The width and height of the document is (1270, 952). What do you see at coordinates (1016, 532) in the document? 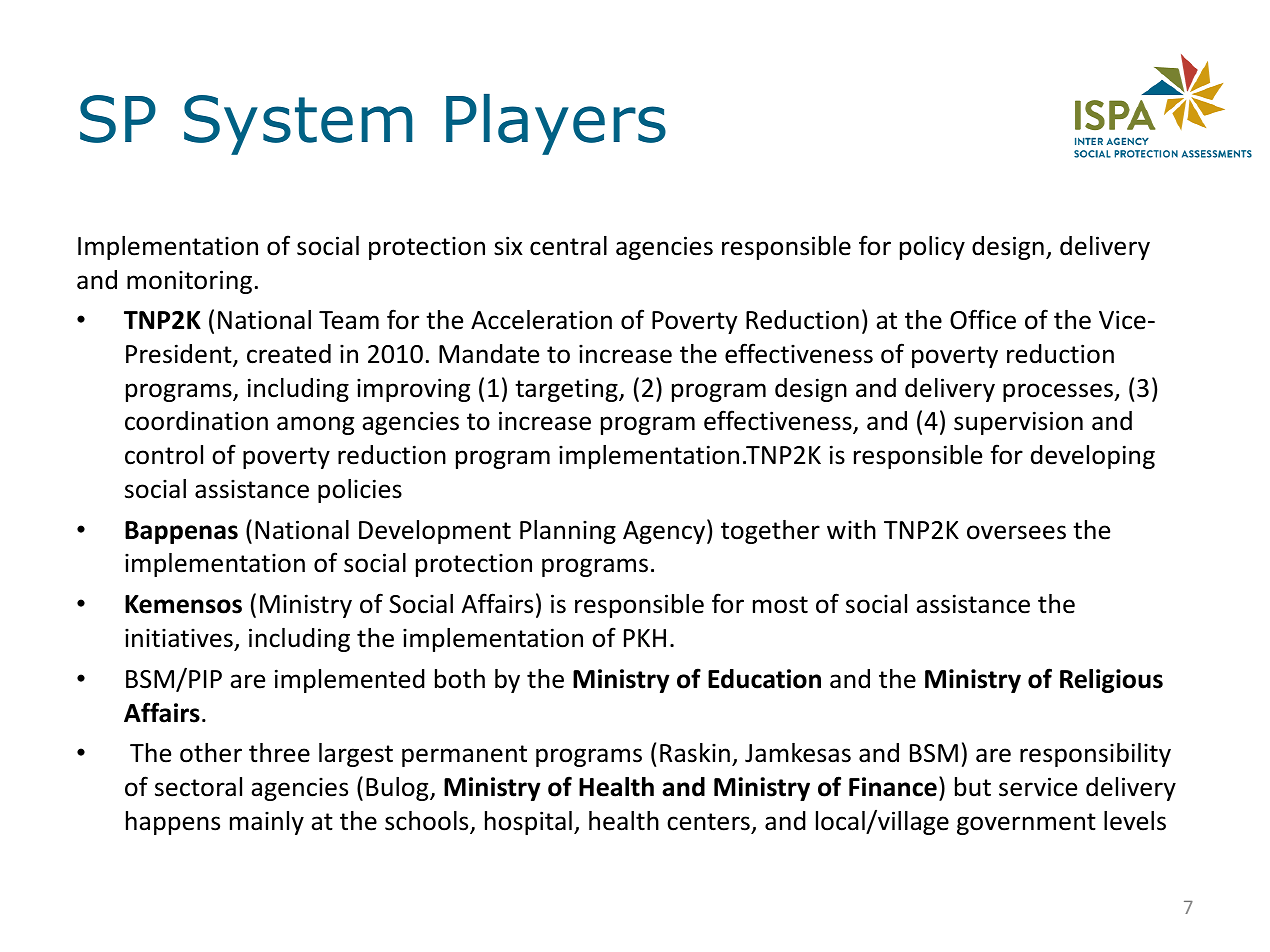
I see `oversees` at bounding box center [1016, 532].
